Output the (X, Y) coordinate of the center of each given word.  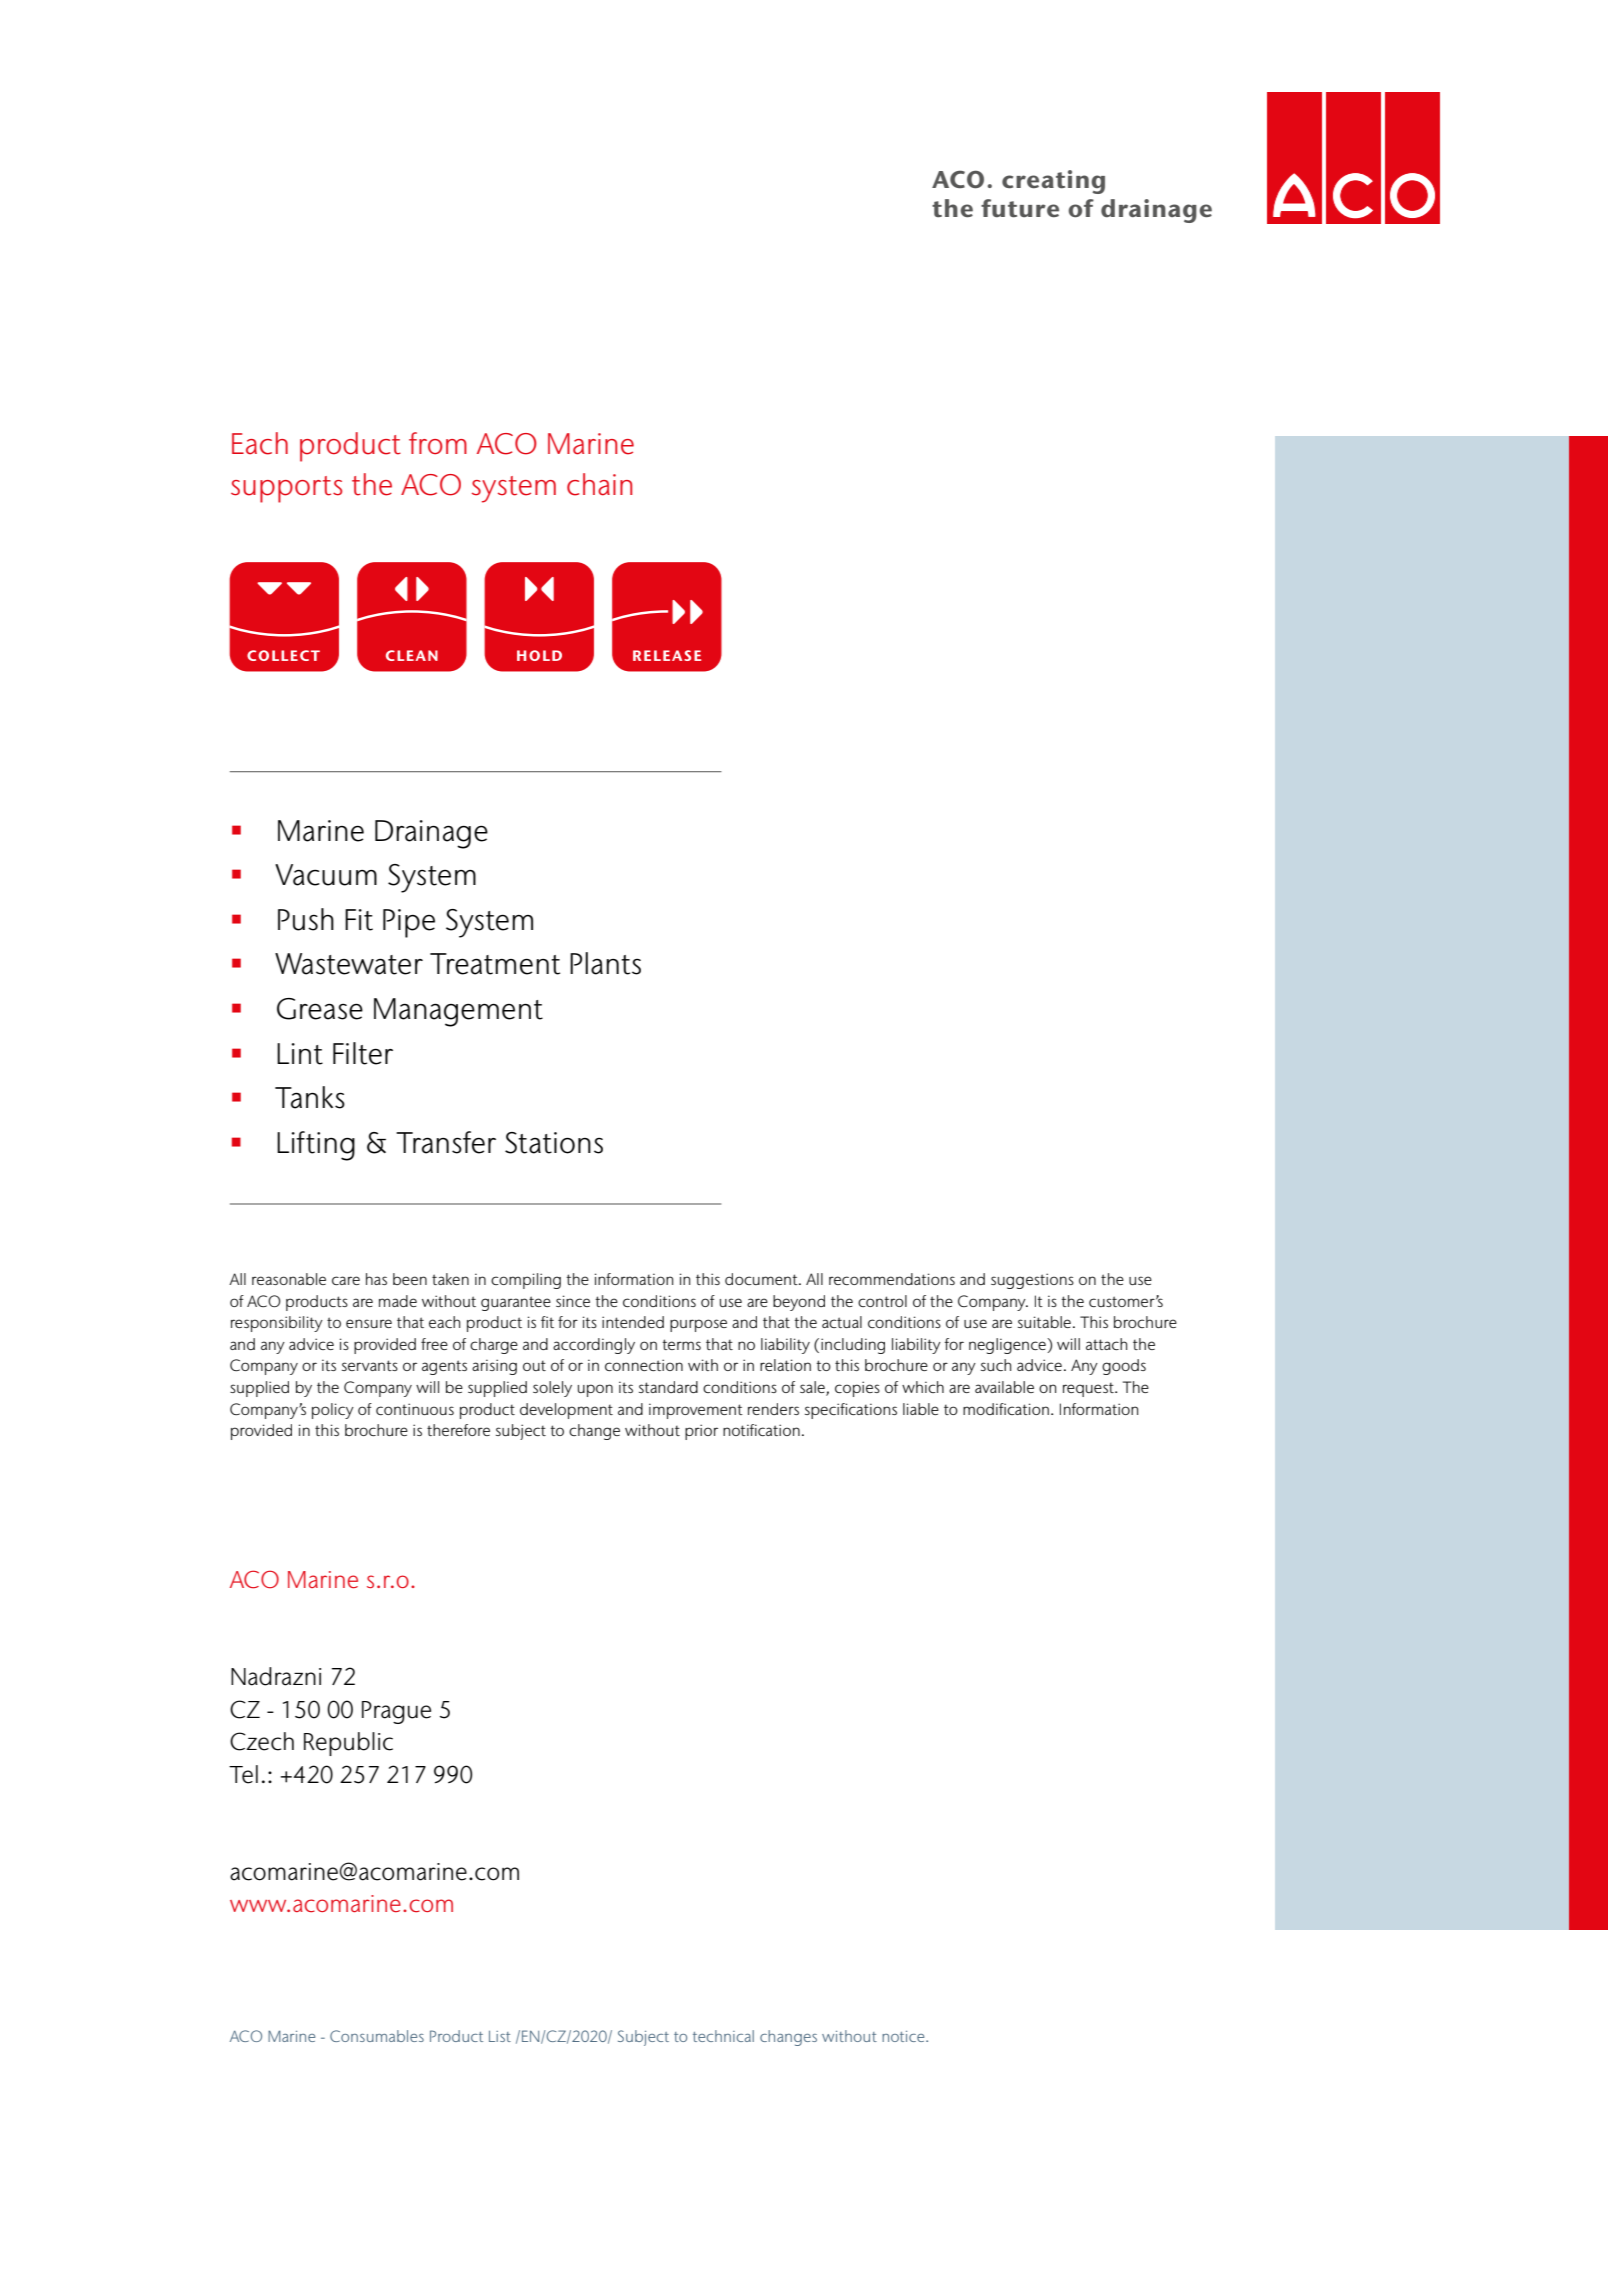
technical (723, 2036)
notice (904, 2036)
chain (599, 484)
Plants (605, 963)
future (1020, 208)
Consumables (377, 2036)
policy (333, 1411)
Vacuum (326, 875)
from (438, 443)
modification (1006, 1409)
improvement (696, 1411)
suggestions (1032, 1281)
